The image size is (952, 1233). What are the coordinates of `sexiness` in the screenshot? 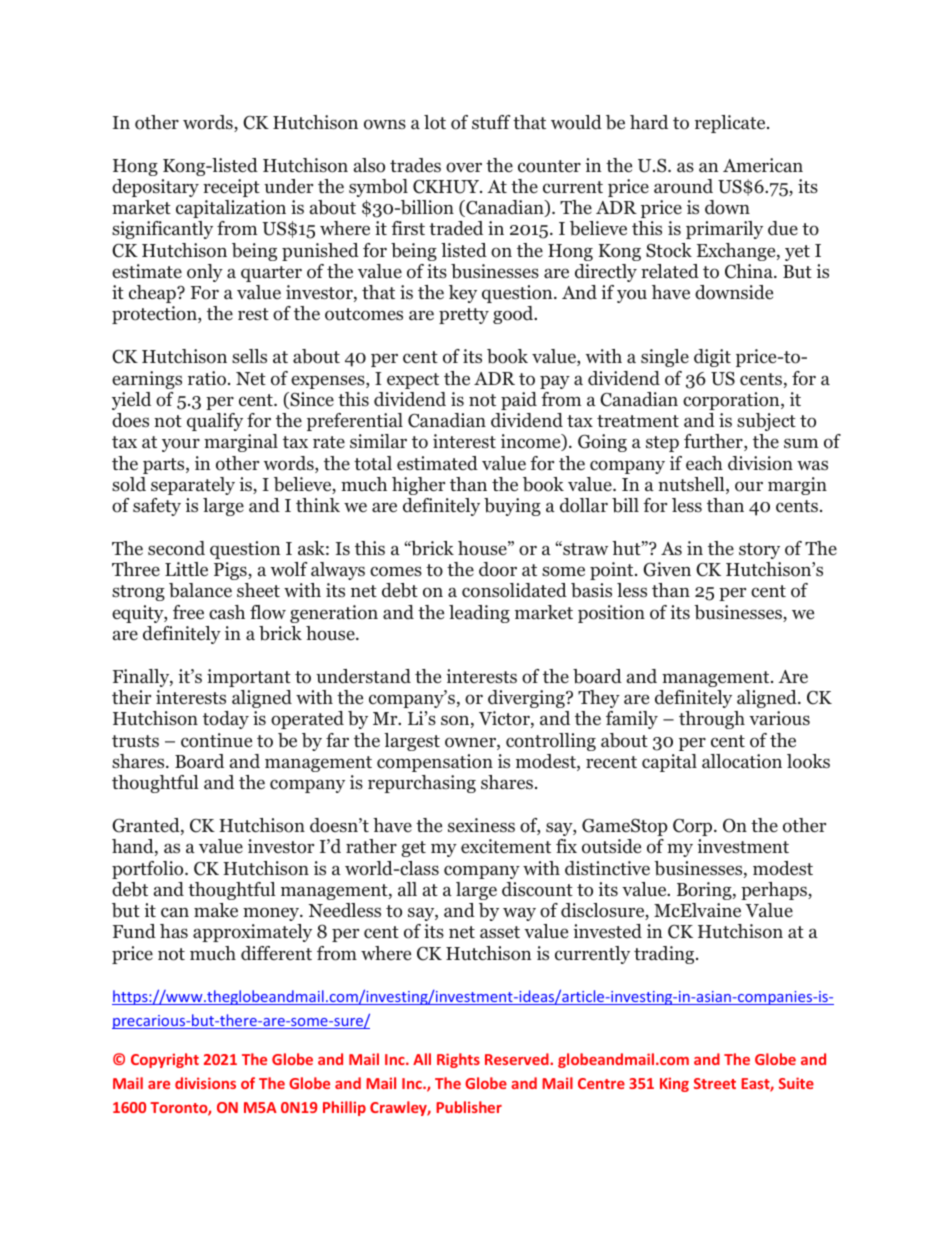 It's located at (481, 825).
